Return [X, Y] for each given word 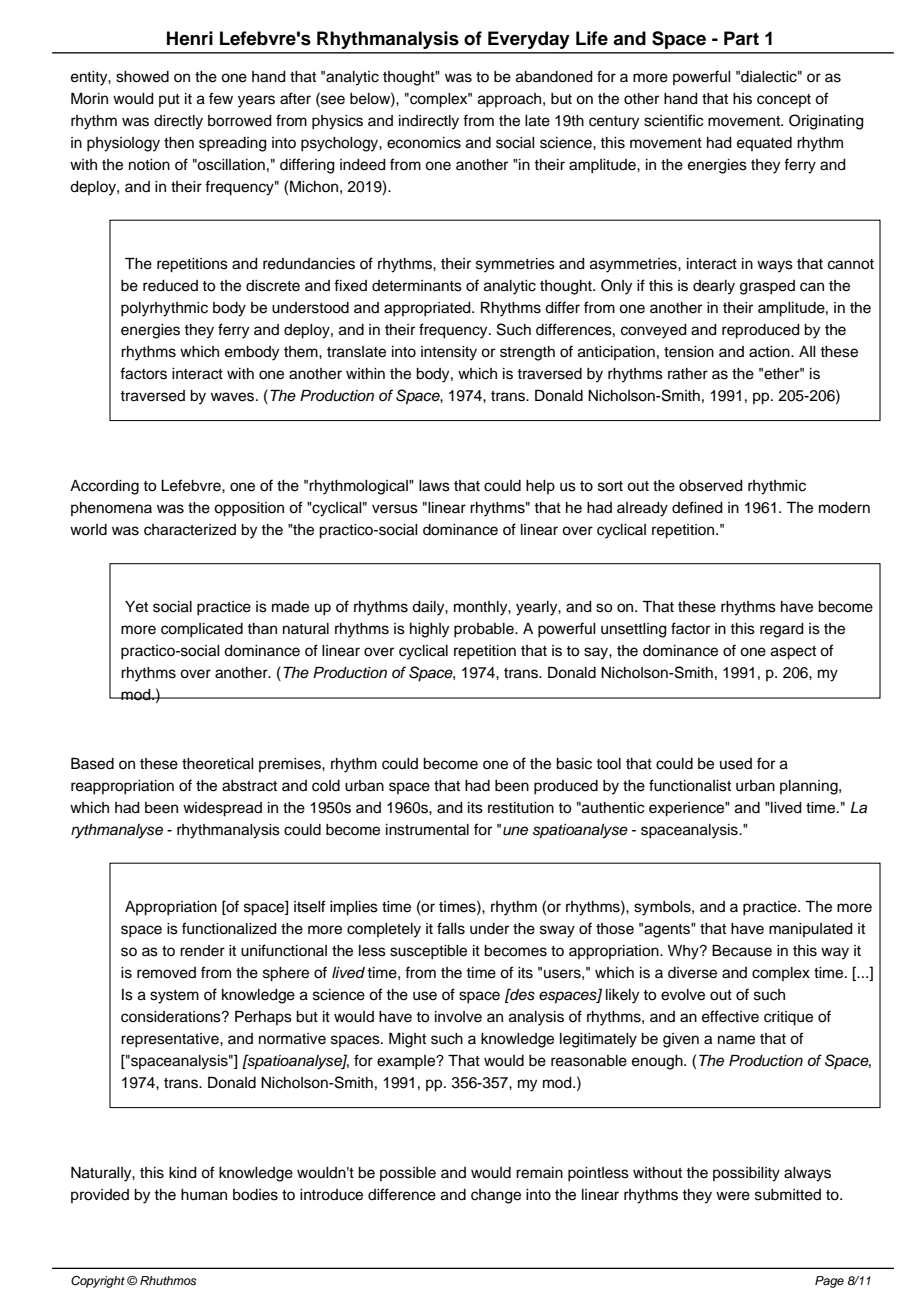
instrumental [427, 830]
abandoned [554, 77]
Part [741, 38]
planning [810, 787]
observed [711, 486]
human [204, 1195]
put [169, 100]
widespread [222, 809]
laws [434, 486]
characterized [190, 530]
